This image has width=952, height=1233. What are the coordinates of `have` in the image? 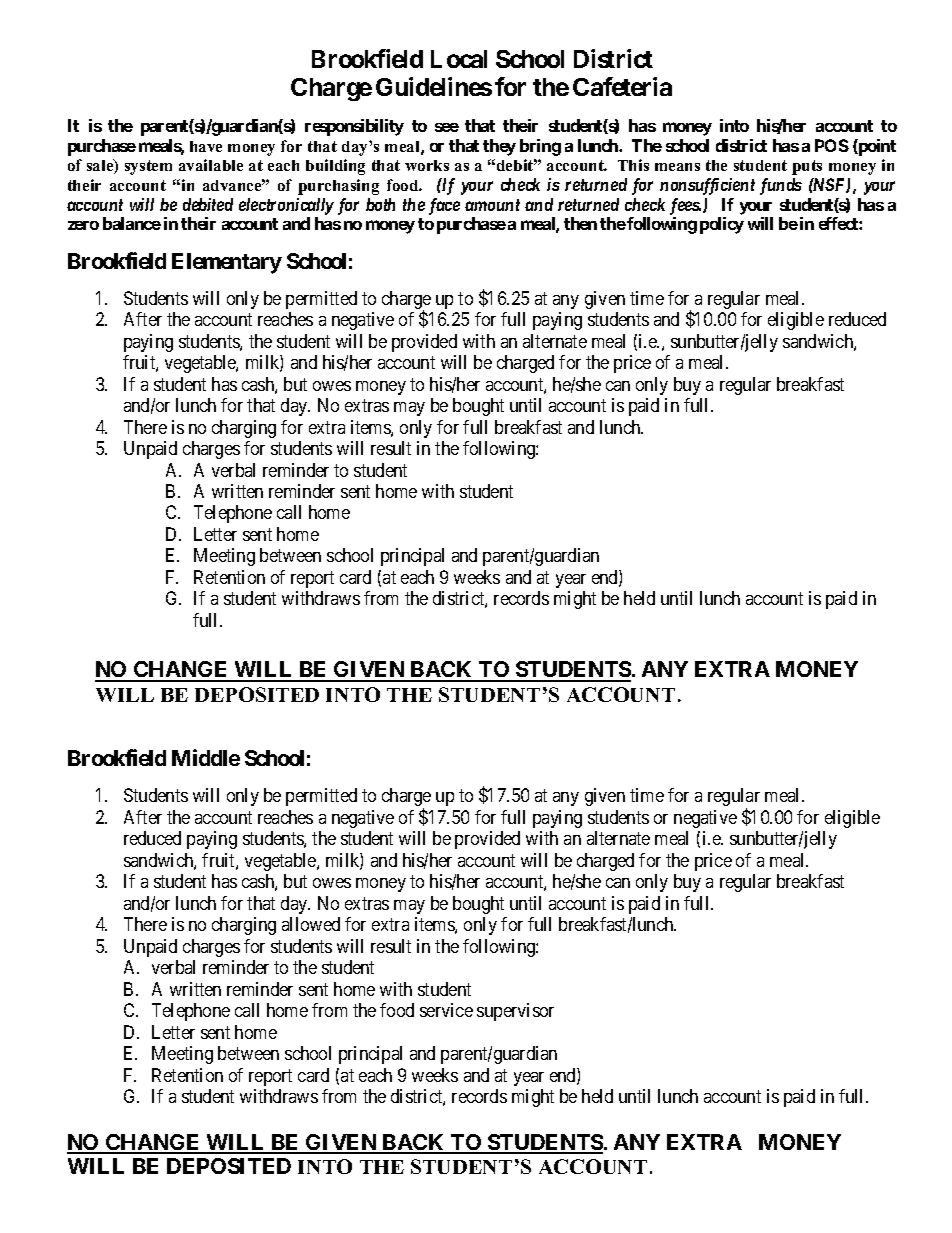 It's located at (206, 146).
